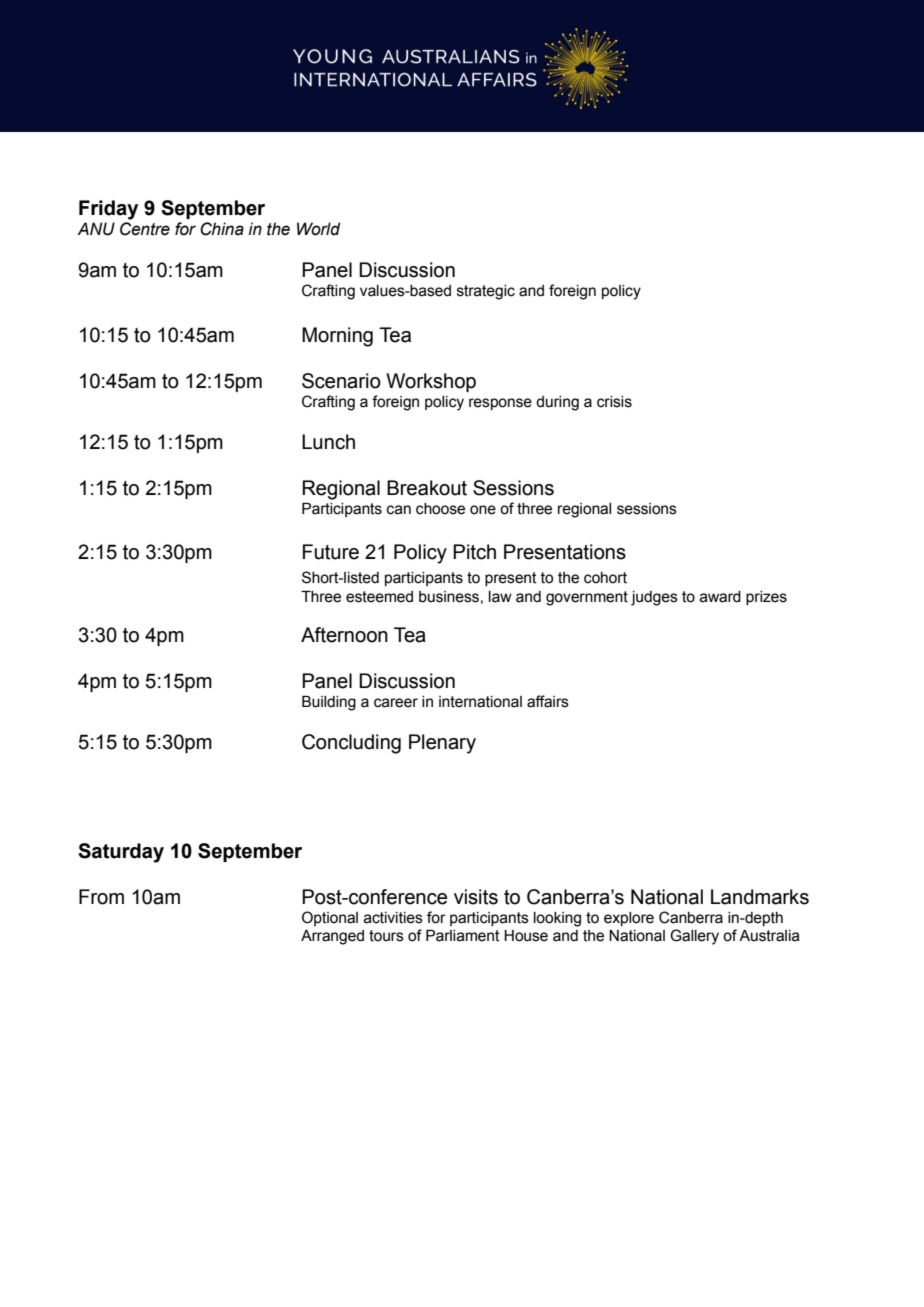  I want to click on Plenary, so click(442, 744).
